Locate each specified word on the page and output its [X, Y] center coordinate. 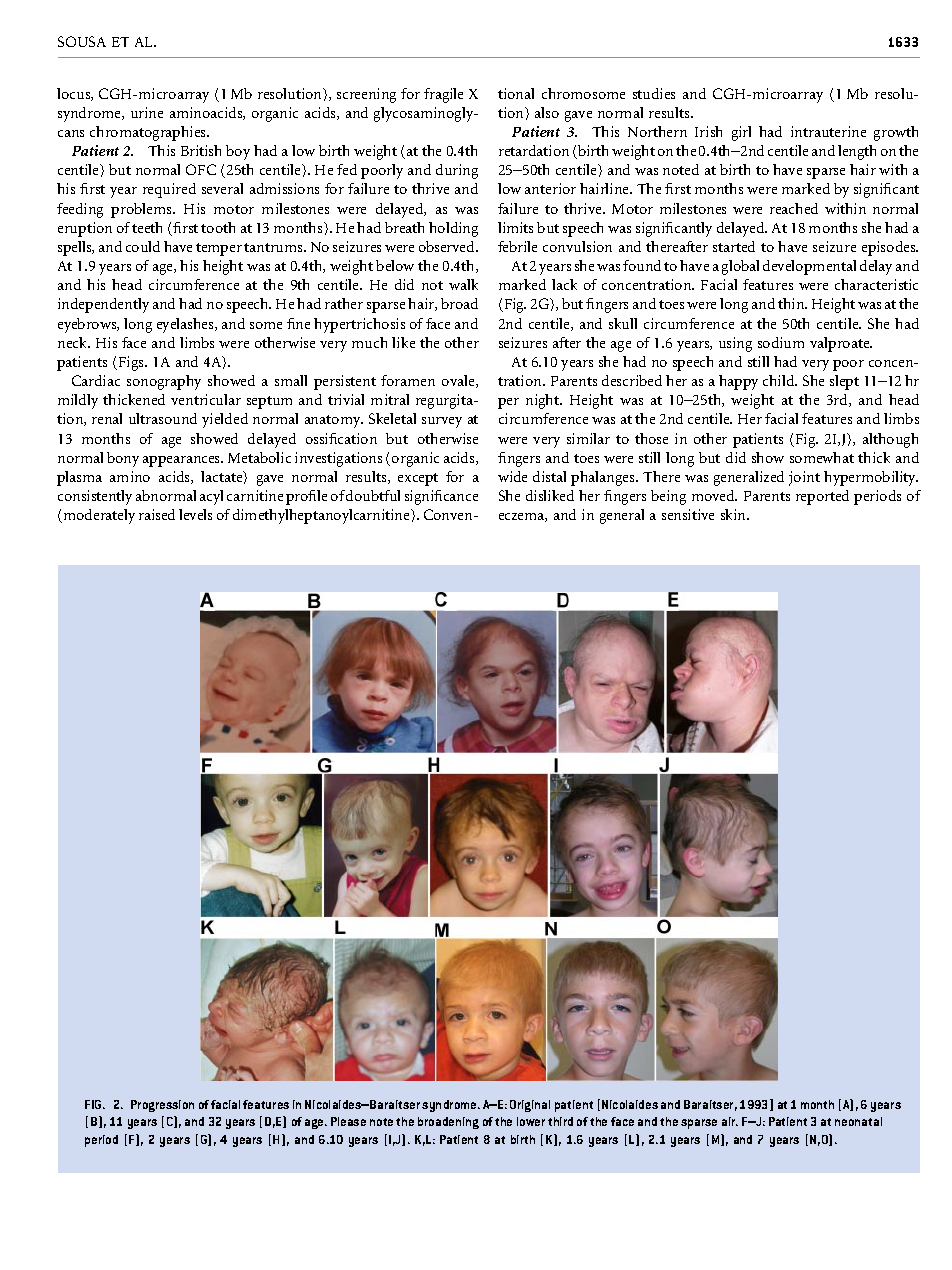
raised [157, 514]
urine [147, 112]
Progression [162, 1106]
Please [348, 1121]
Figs [132, 363]
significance [441, 497]
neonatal [858, 1121]
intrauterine [828, 131]
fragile [443, 95]
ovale [459, 381]
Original [530, 1106]
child [780, 380]
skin [735, 514]
